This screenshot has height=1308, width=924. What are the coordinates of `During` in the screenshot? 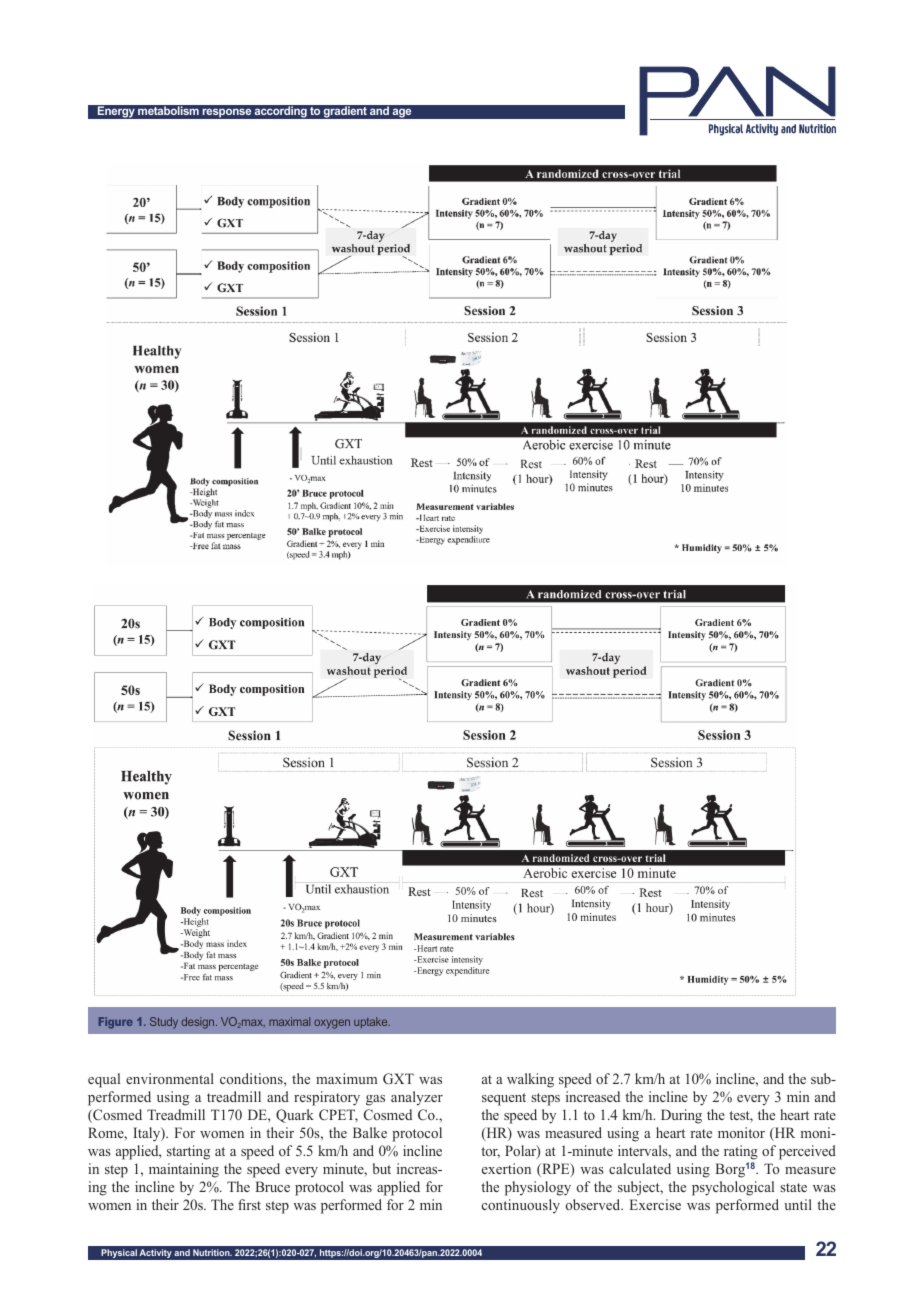 It's located at (681, 1116).
